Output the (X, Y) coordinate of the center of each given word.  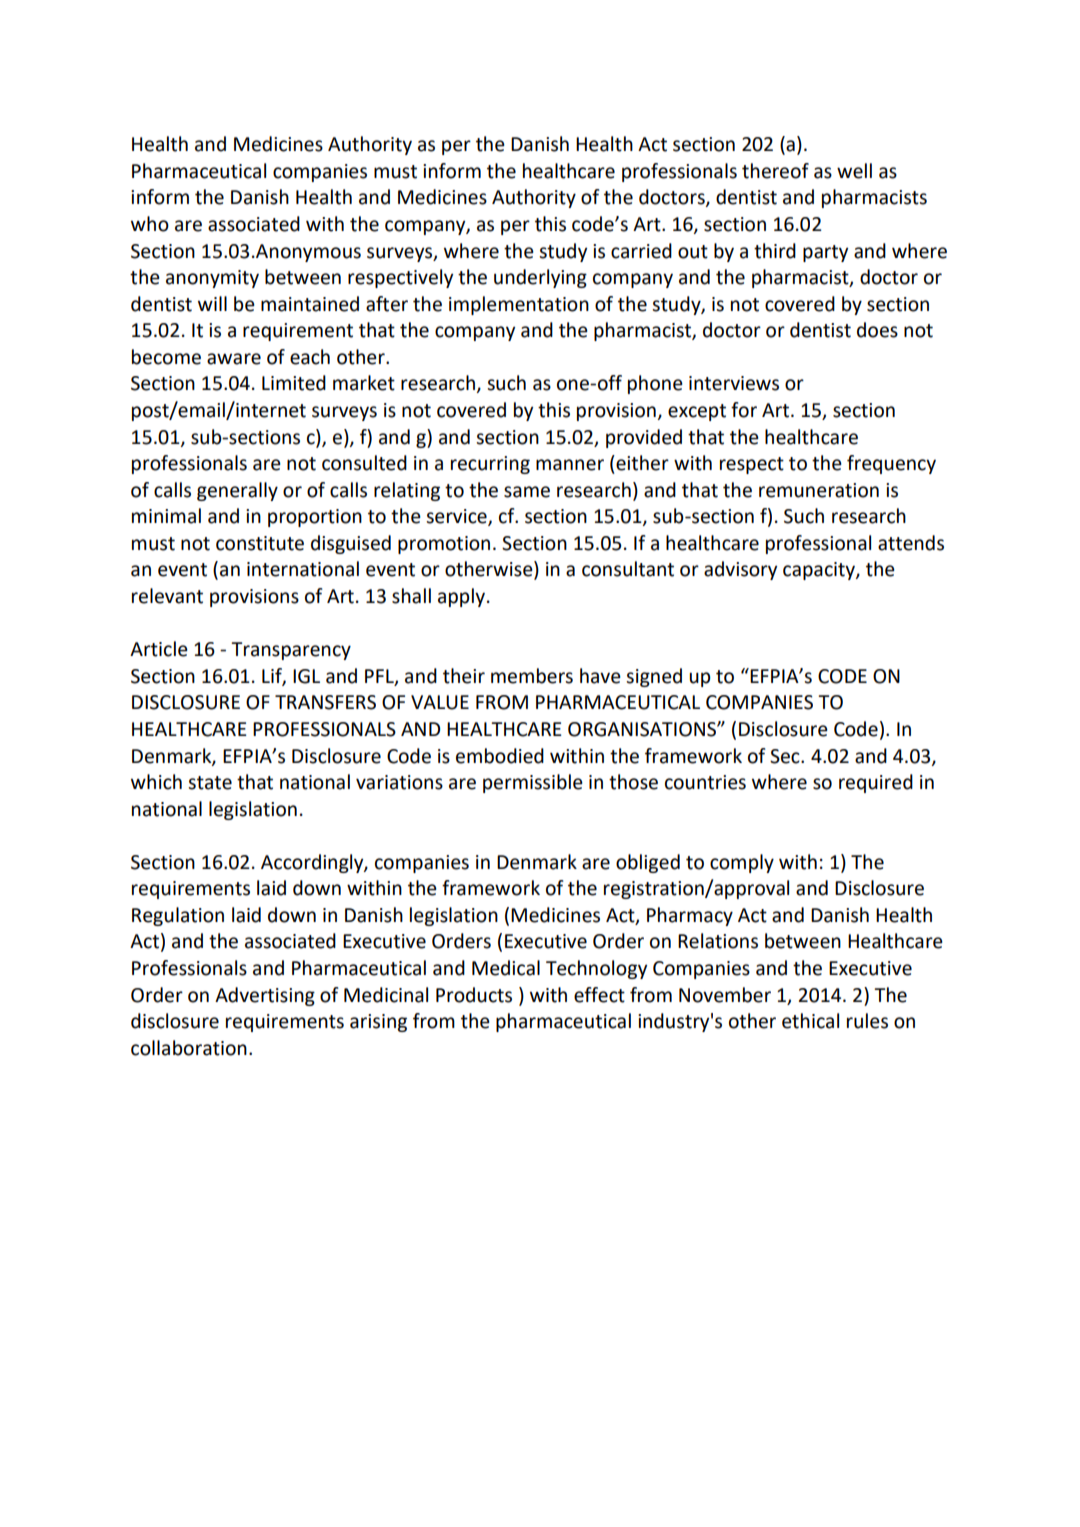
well (854, 171)
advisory (740, 570)
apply (461, 597)
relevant (167, 596)
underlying (540, 278)
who (150, 224)
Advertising (265, 996)
